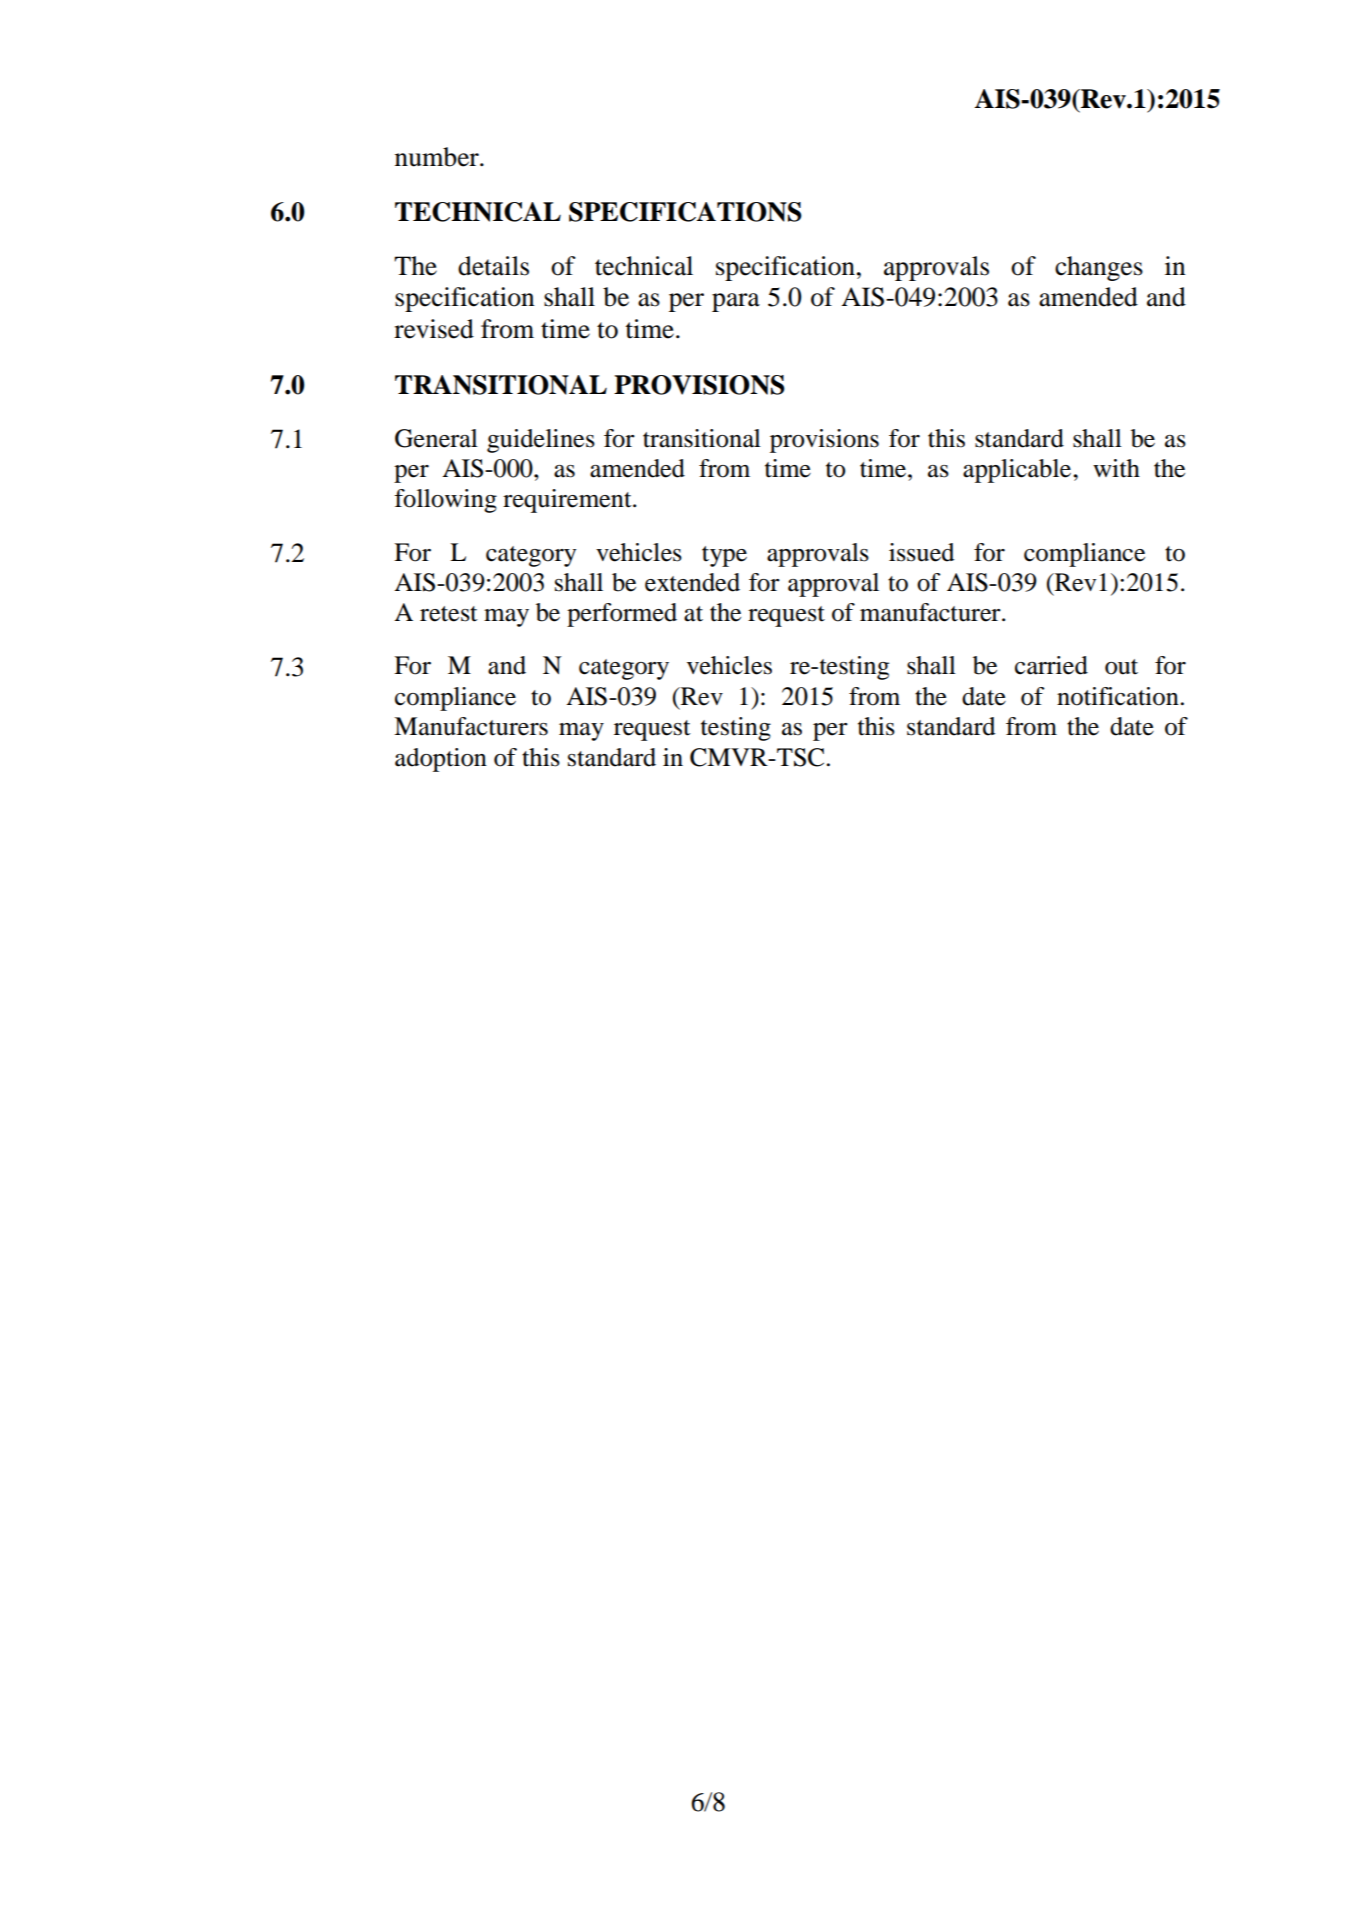 This screenshot has height=1932, width=1367. Describe the element at coordinates (438, 157) in the screenshot. I see `number` at that location.
